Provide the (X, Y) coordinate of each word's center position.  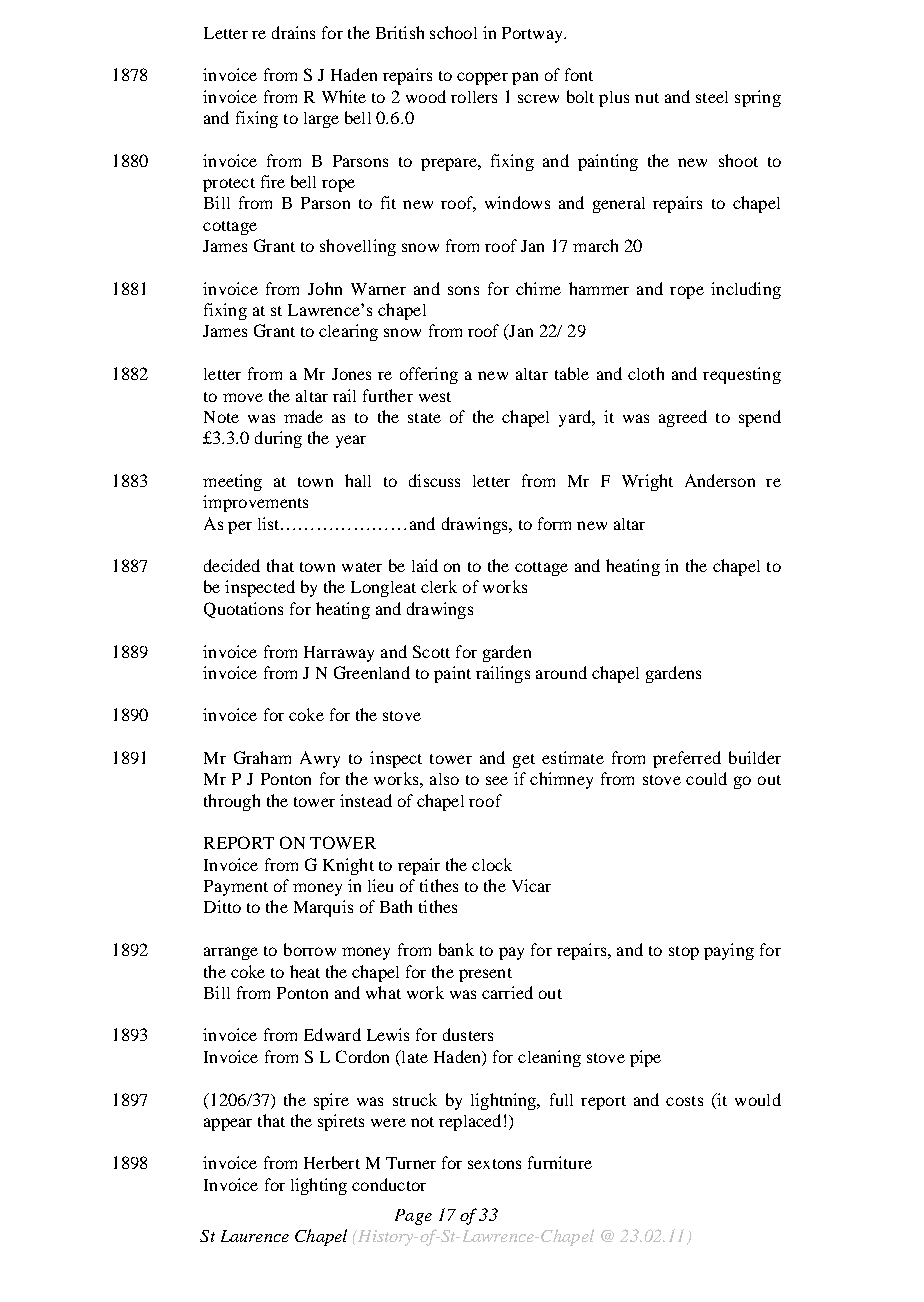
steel (712, 97)
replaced (470, 1122)
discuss (434, 480)
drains (293, 32)
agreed (683, 418)
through (232, 802)
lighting (319, 1186)
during (278, 439)
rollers (474, 97)
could (706, 778)
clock (492, 864)
